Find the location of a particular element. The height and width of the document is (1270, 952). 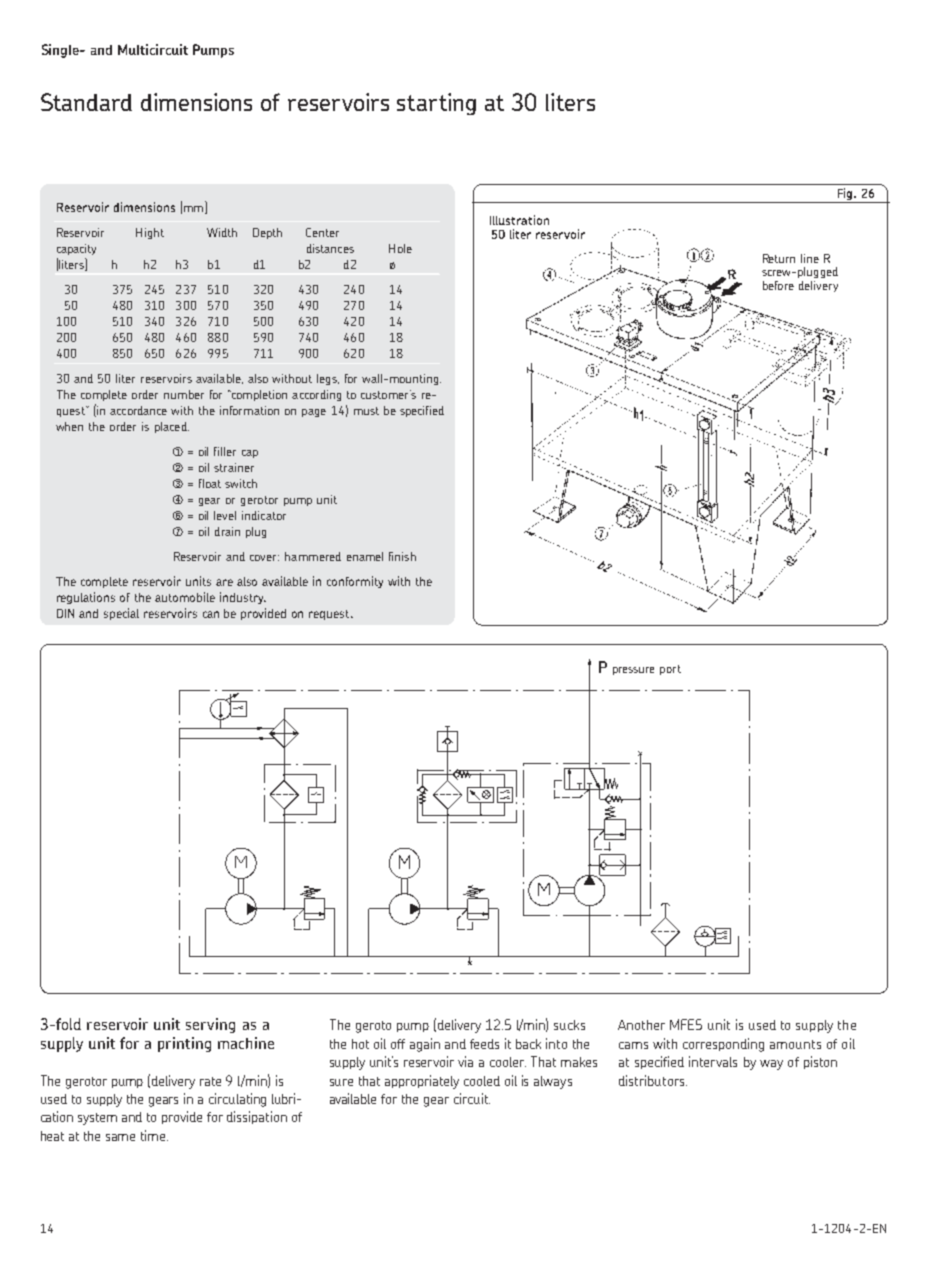

must is located at coordinates (366, 411).
